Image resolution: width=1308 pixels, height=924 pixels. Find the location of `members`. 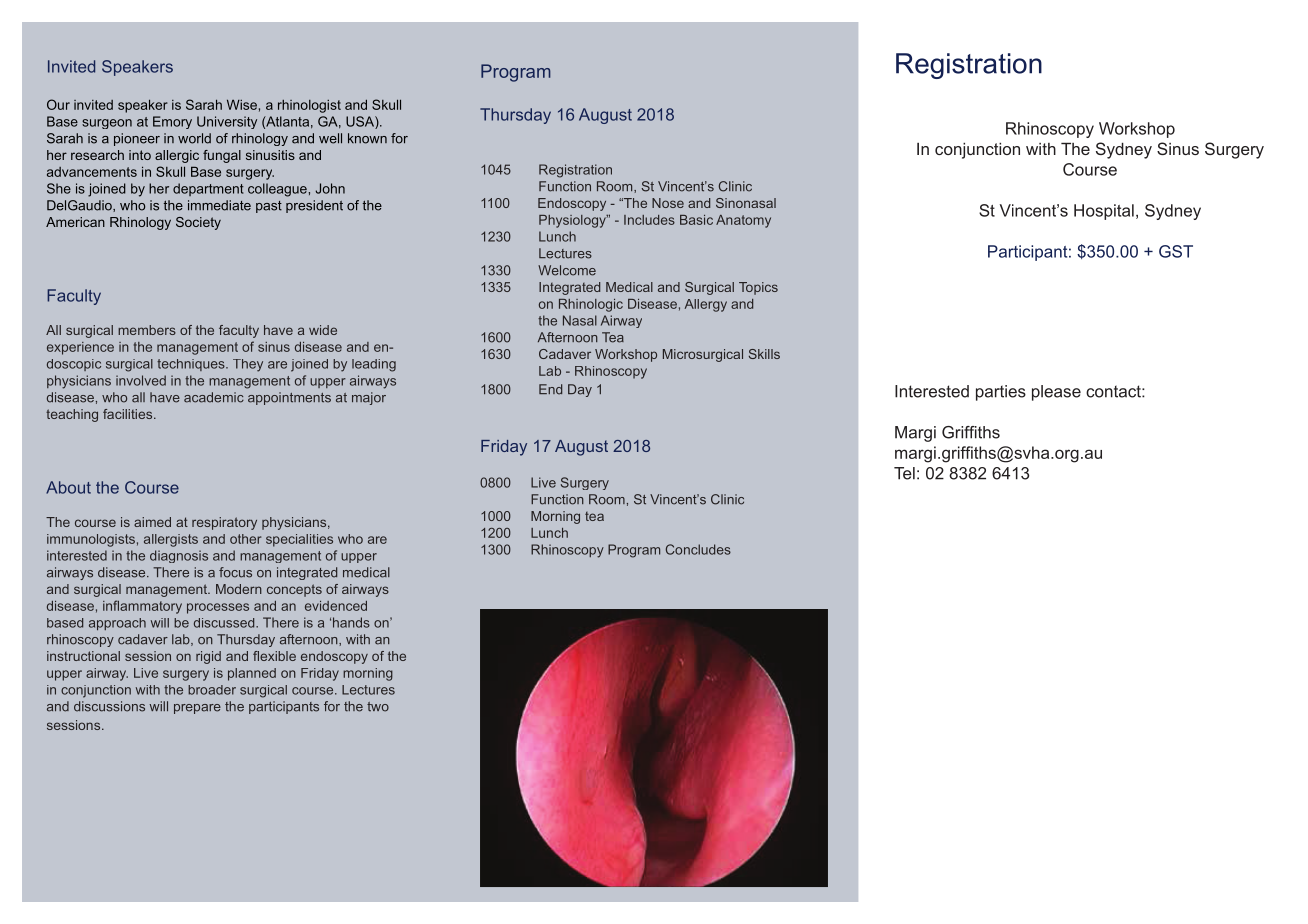

members is located at coordinates (147, 330).
